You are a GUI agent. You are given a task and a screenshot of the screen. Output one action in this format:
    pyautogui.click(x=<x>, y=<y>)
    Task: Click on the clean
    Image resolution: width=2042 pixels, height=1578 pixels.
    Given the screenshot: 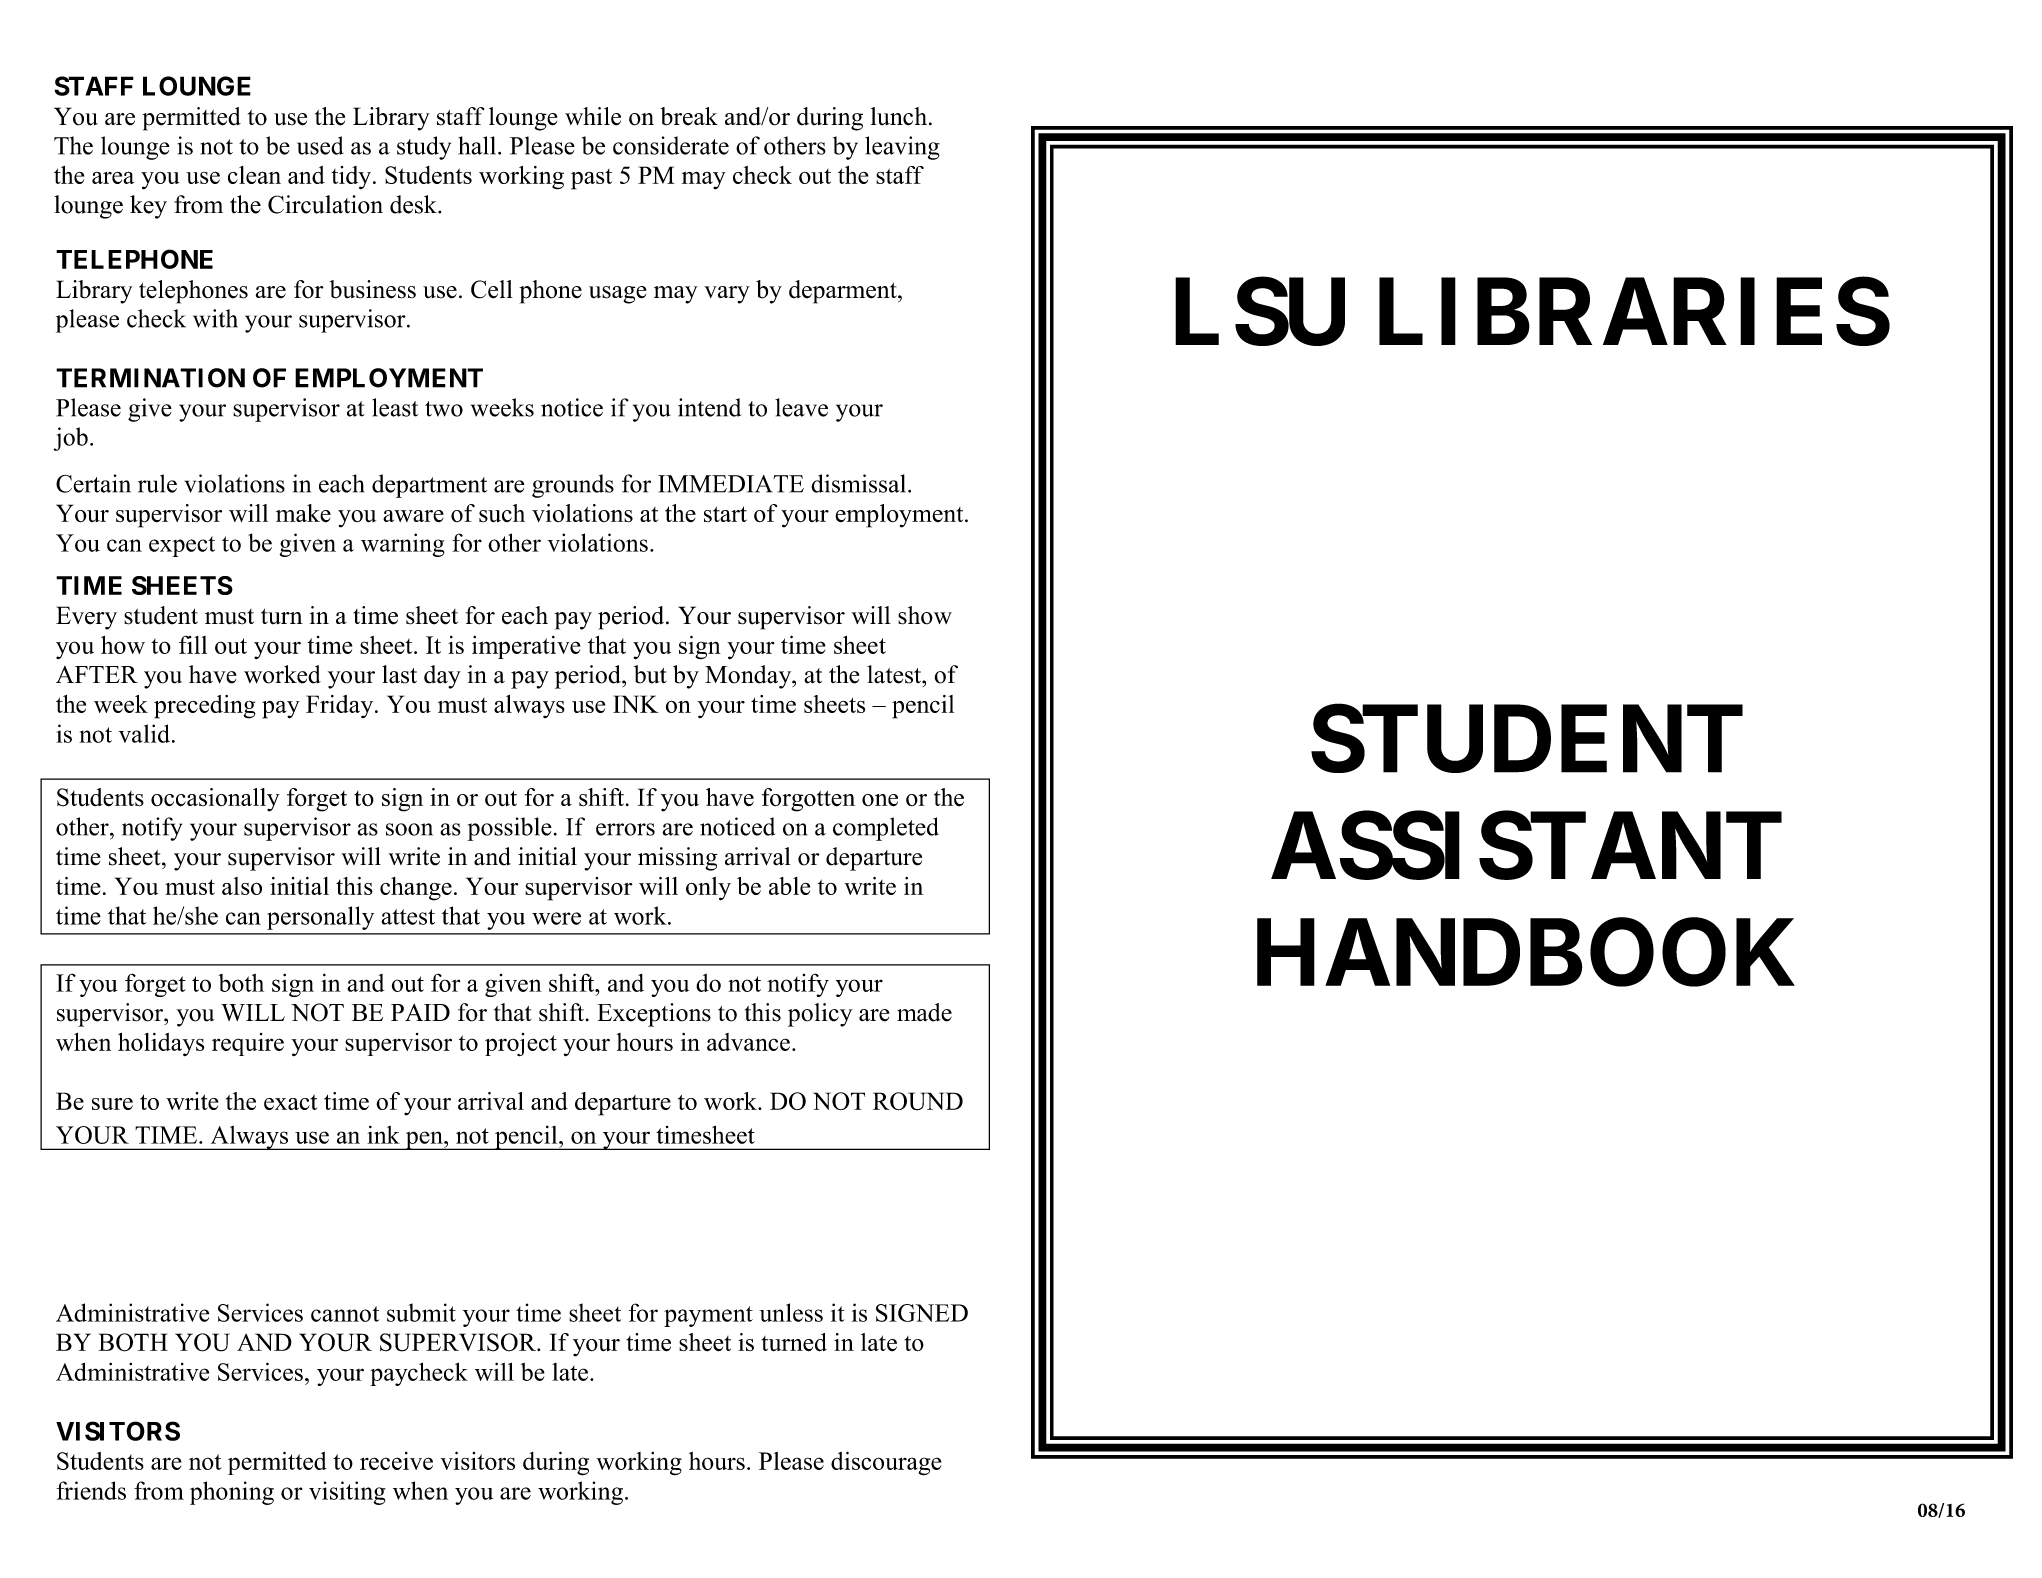 What is the action you would take?
    pyautogui.click(x=254, y=175)
